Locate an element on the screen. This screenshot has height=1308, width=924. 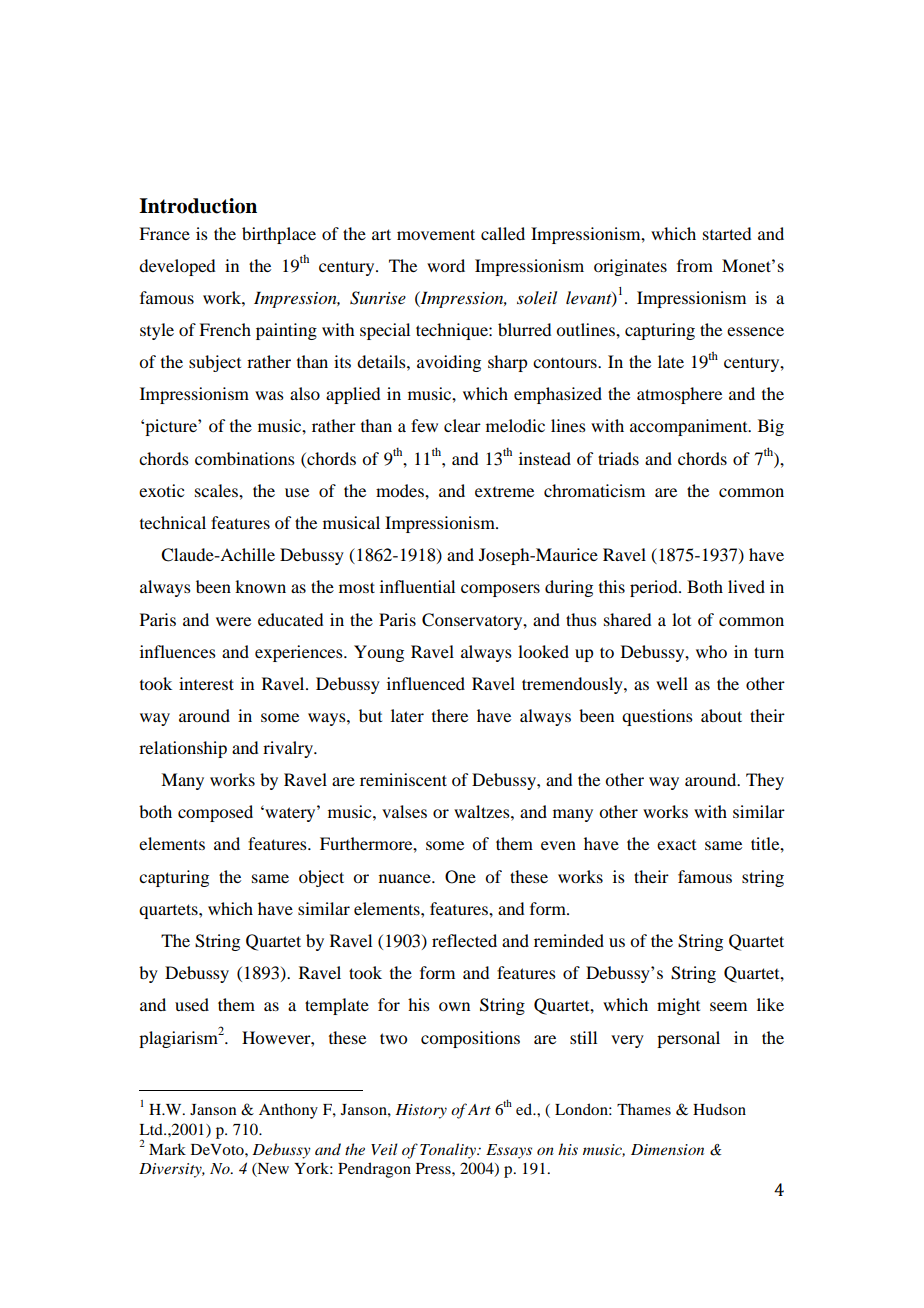
Mark is located at coordinates (167, 1149).
